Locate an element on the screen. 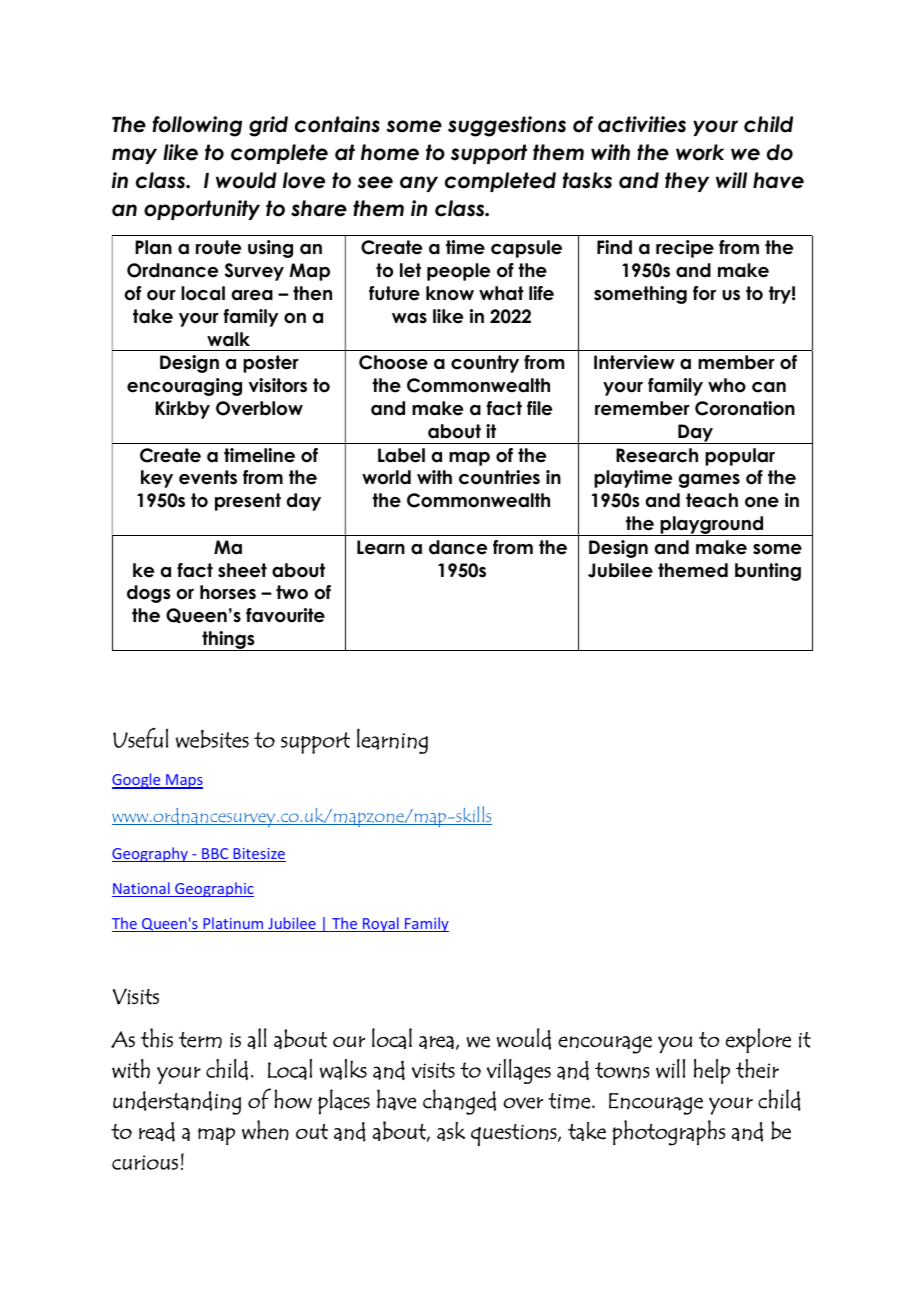 Image resolution: width=924 pixels, height=1308 pixels. dance is located at coordinates (458, 547).
